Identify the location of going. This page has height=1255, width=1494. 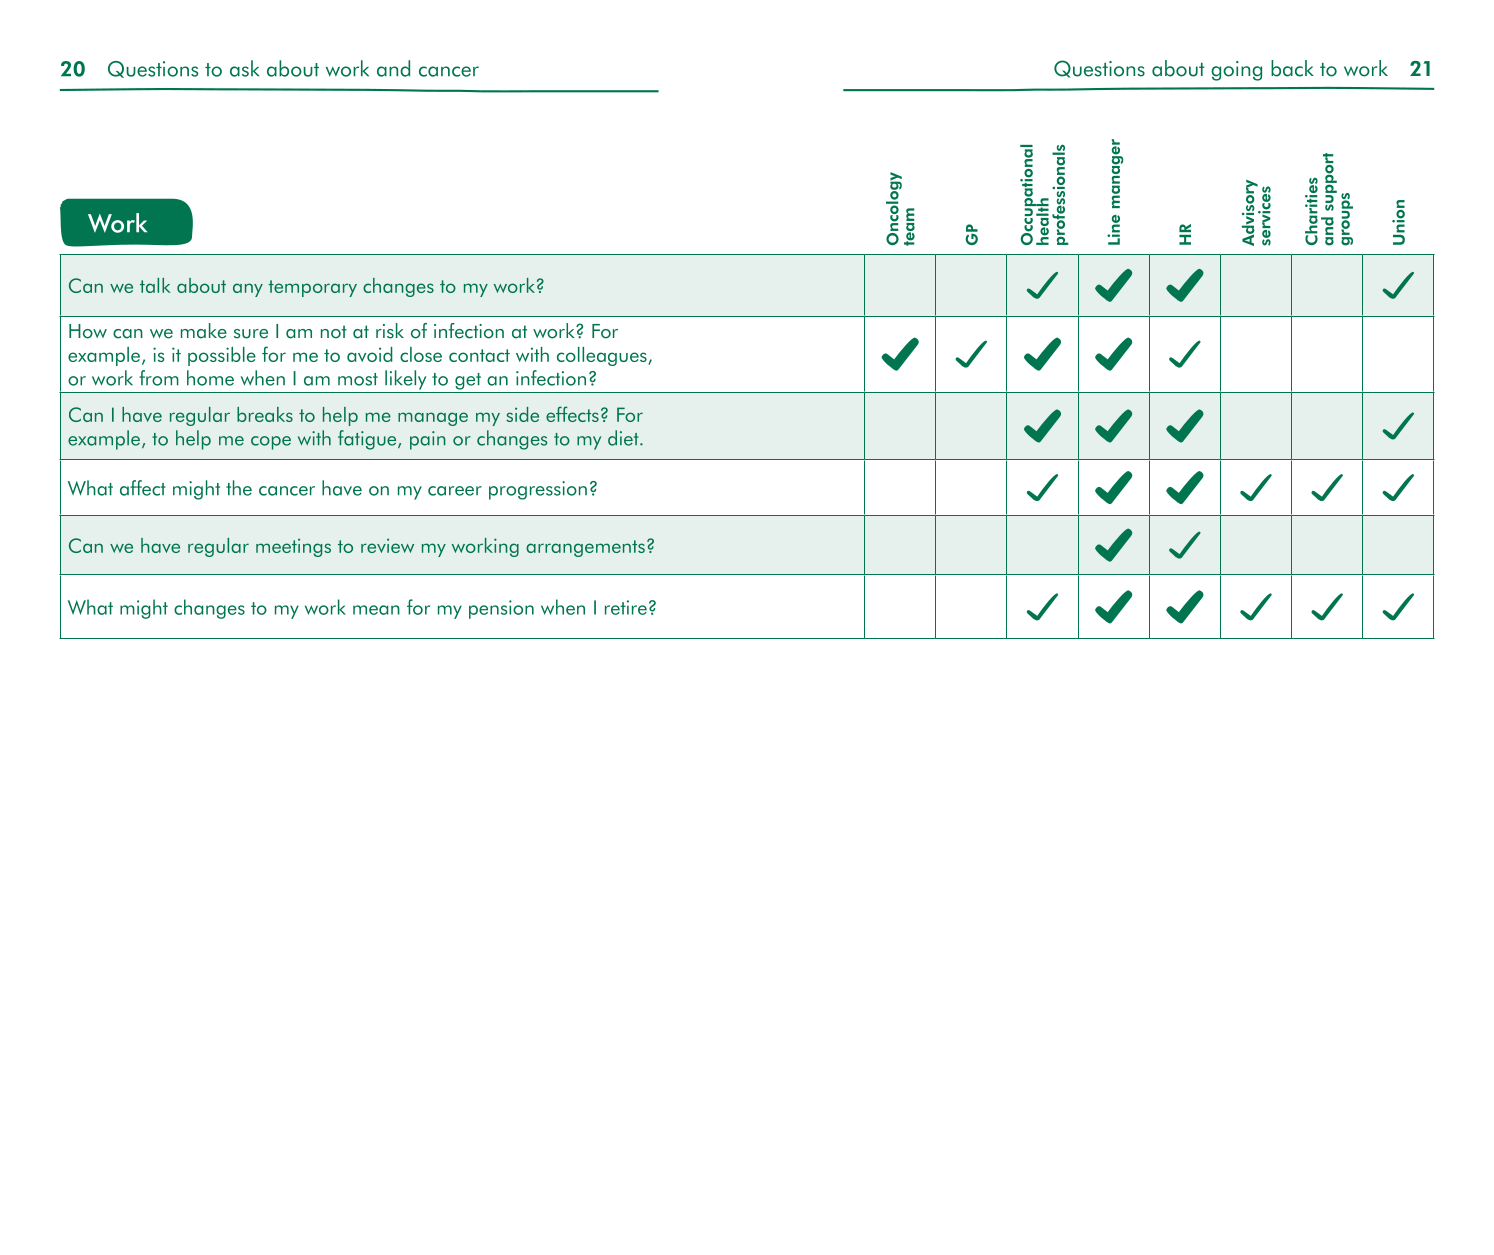
(1236, 71).
